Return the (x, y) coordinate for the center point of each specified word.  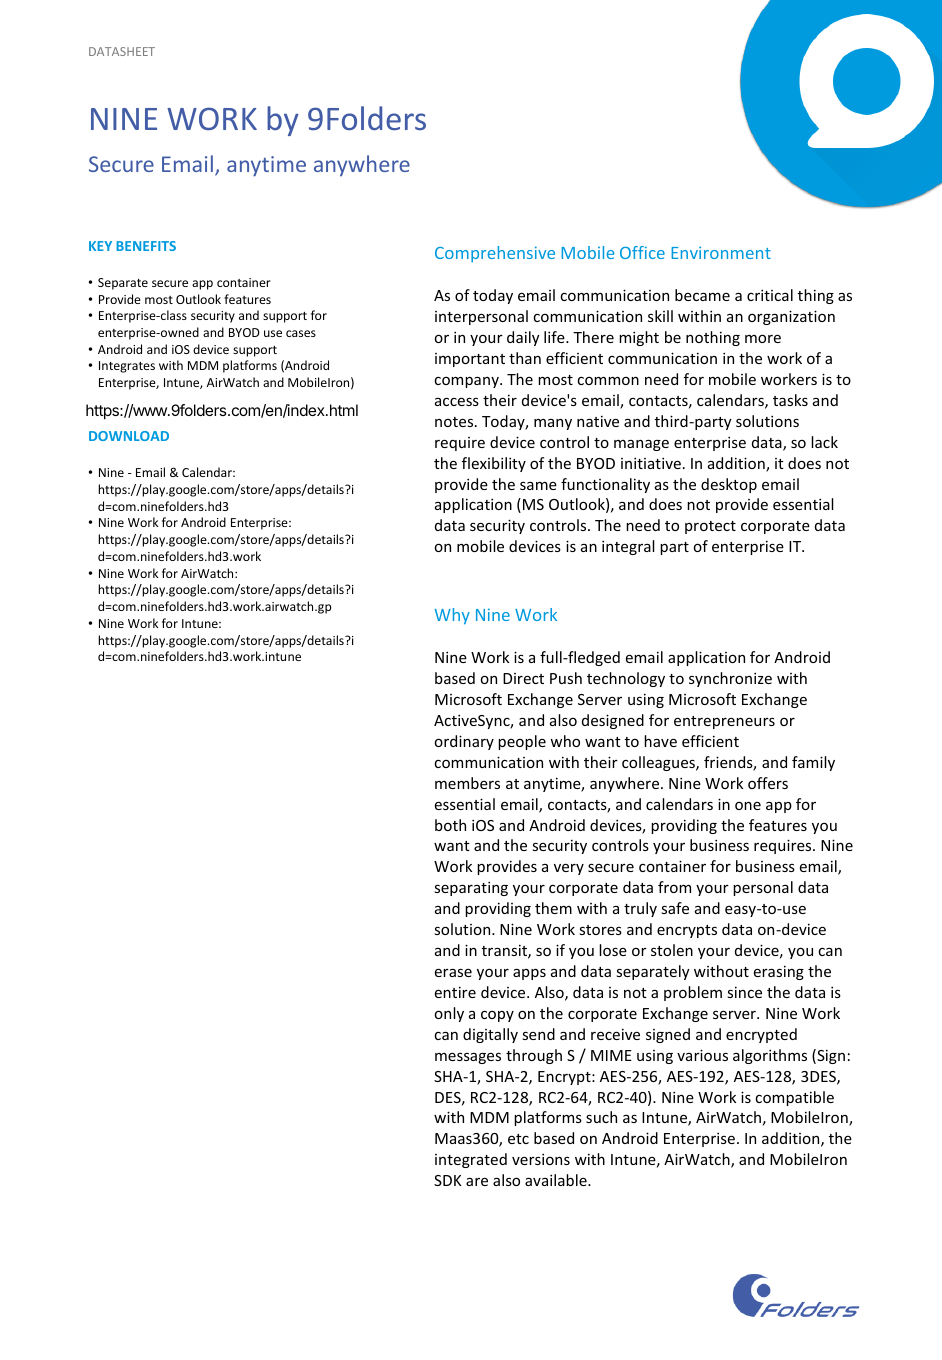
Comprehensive (495, 254)
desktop (729, 485)
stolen (672, 950)
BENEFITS (146, 246)
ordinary (464, 742)
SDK (448, 1180)
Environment (721, 252)
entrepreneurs (724, 722)
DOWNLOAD (129, 436)
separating (471, 888)
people (522, 742)
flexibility (494, 464)
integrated (471, 1160)
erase (453, 972)
